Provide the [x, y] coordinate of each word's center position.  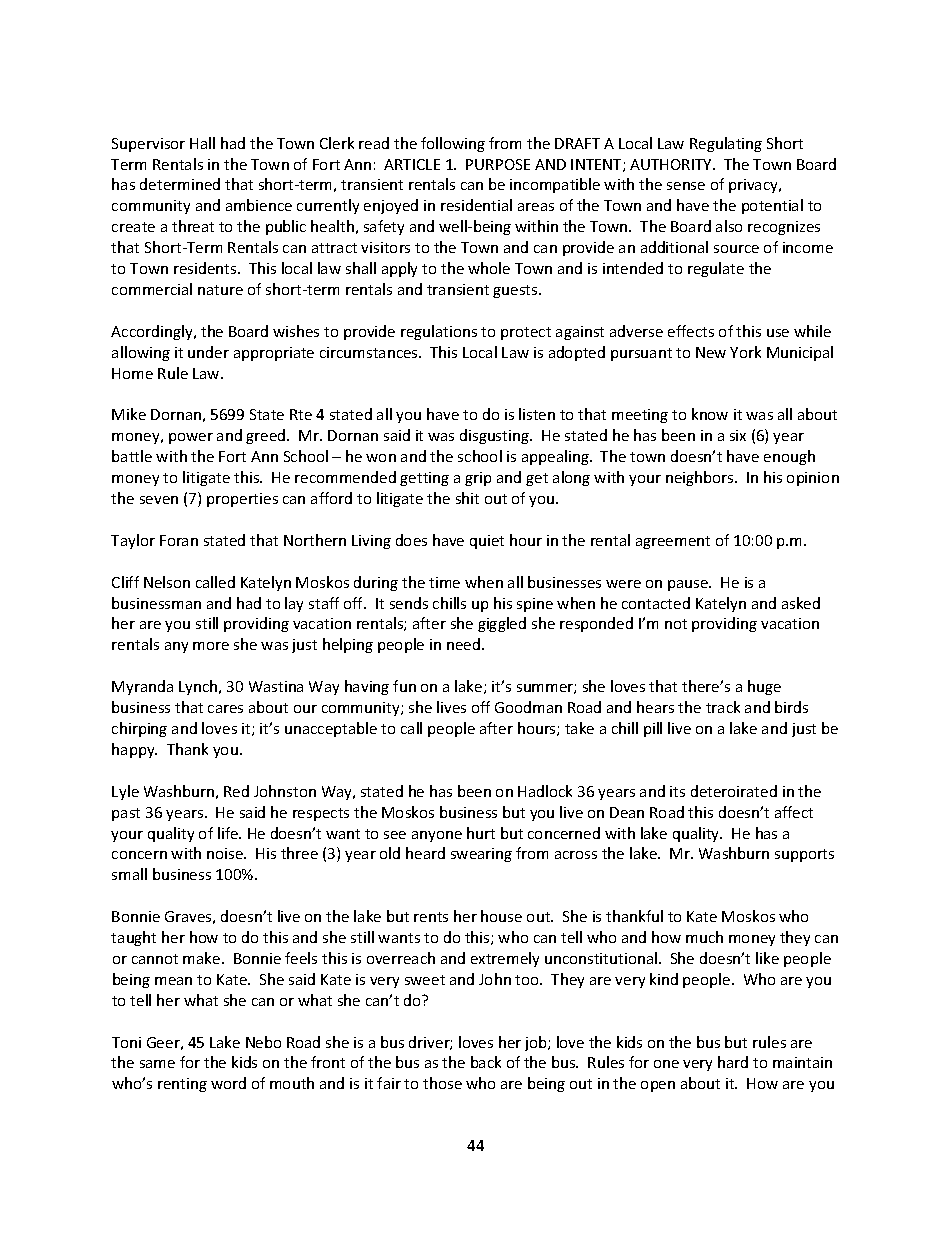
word [228, 1083]
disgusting [495, 436]
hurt [481, 833]
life [229, 833]
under [208, 352]
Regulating [726, 144]
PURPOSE [498, 164]
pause [689, 585]
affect [794, 812]
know [710, 414]
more [211, 646]
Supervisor [148, 145]
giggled [502, 624]
